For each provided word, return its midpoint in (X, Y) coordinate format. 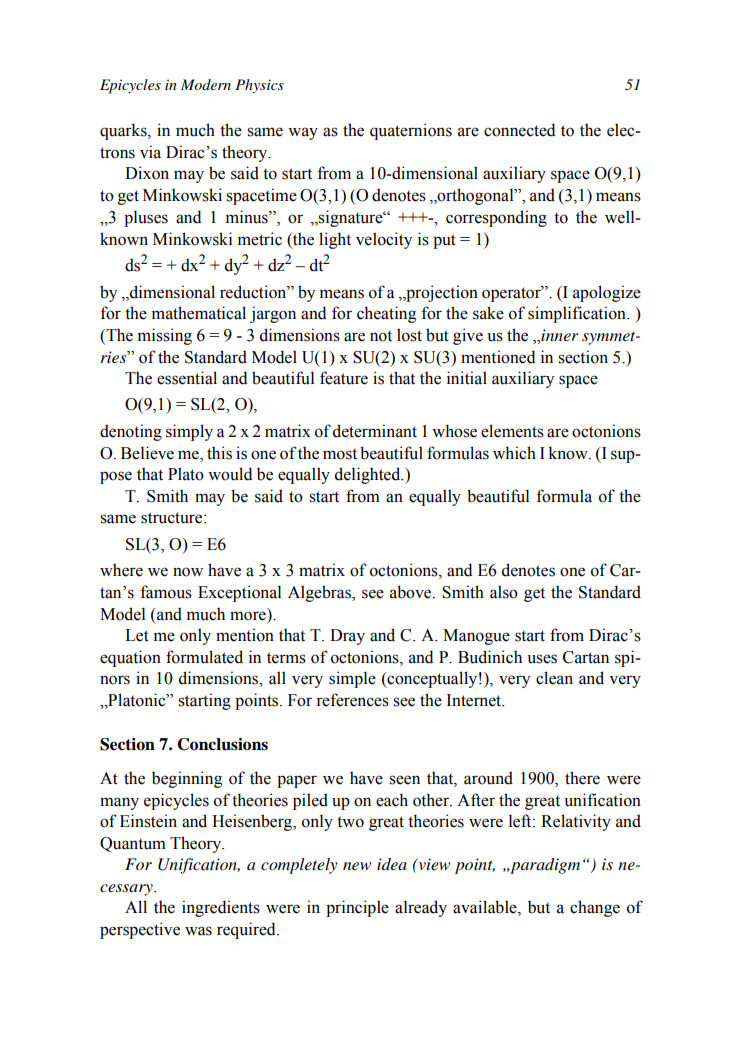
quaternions (411, 131)
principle (357, 908)
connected (519, 130)
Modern (206, 84)
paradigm (544, 866)
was (198, 931)
